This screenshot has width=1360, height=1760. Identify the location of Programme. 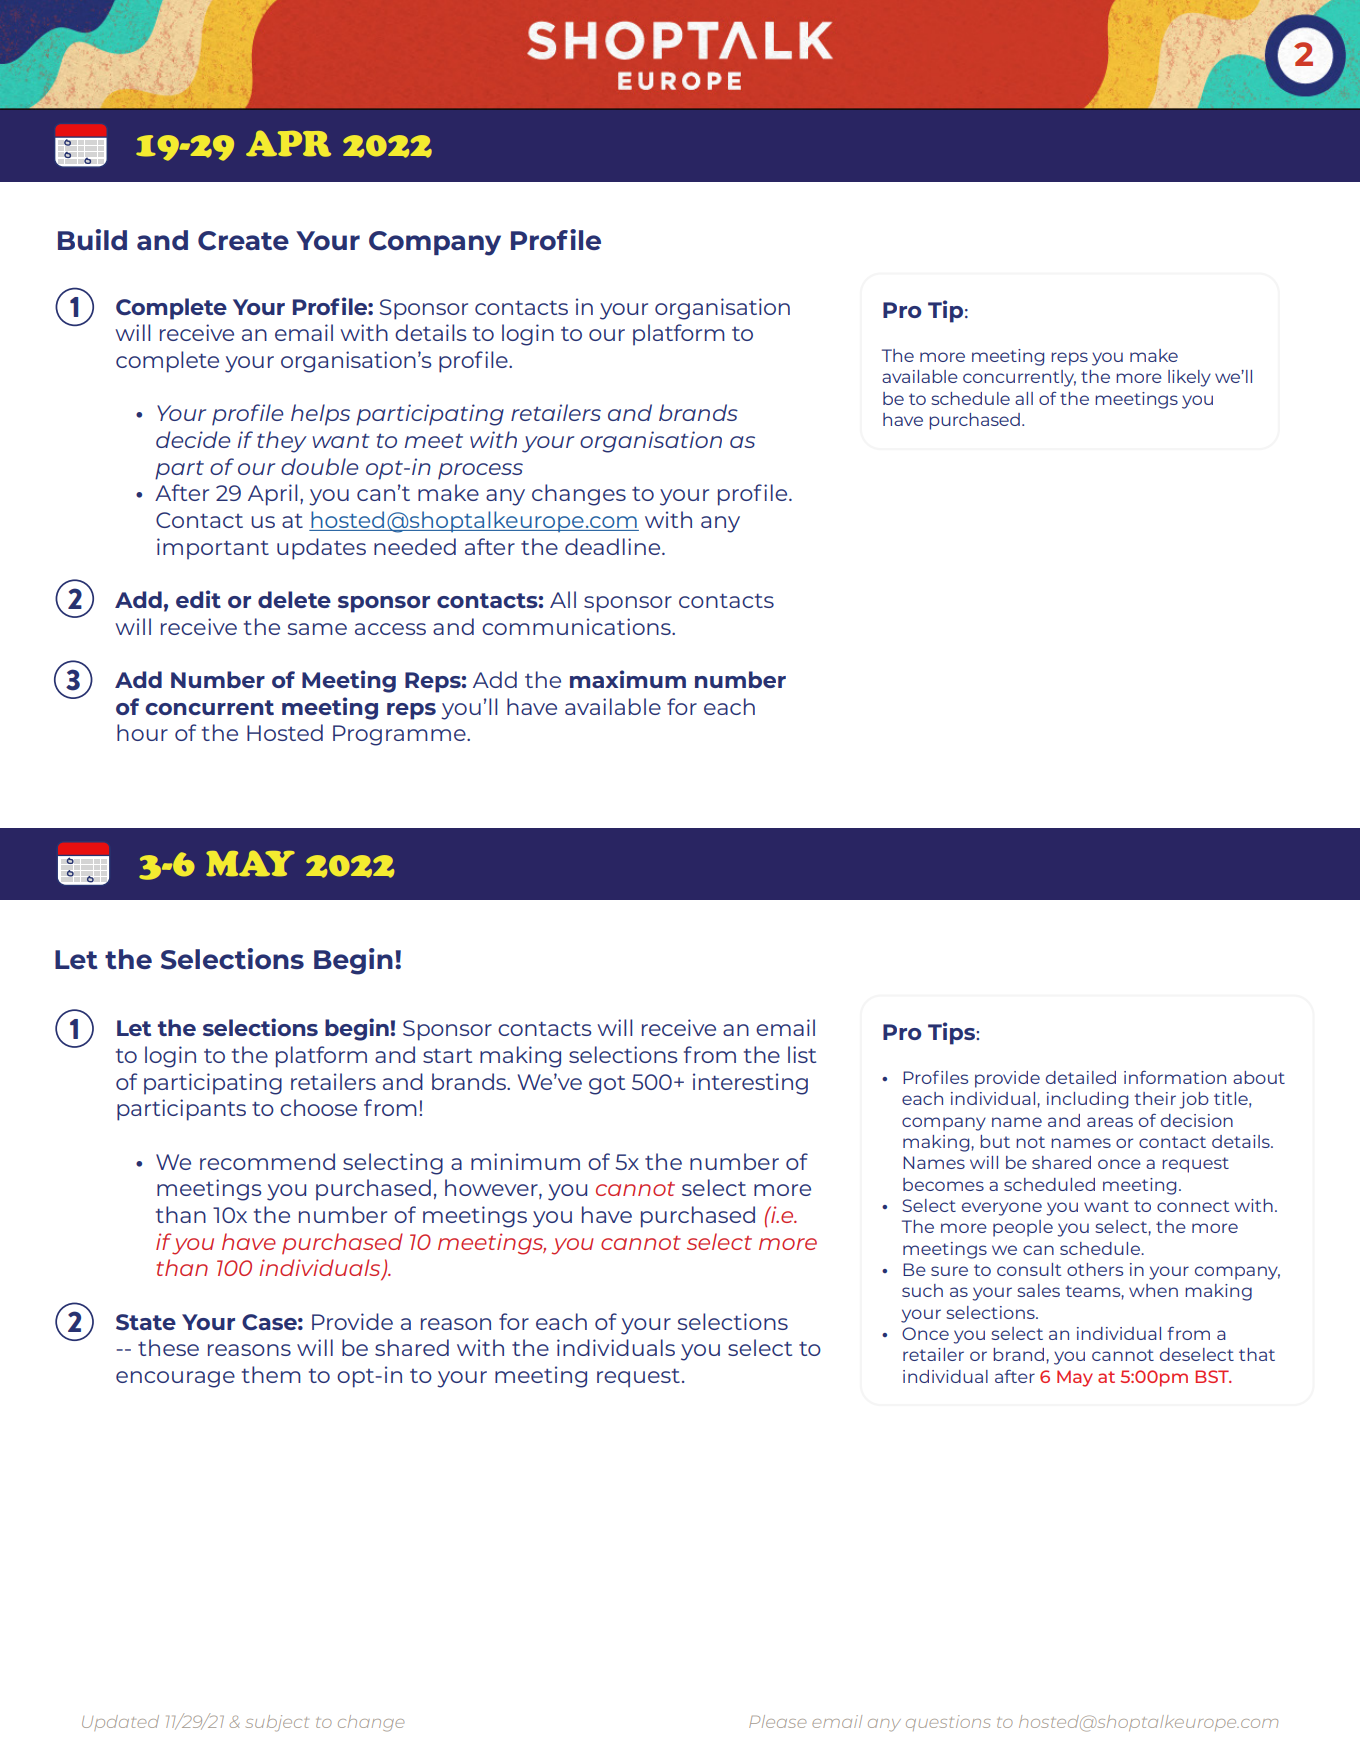
(400, 735).
